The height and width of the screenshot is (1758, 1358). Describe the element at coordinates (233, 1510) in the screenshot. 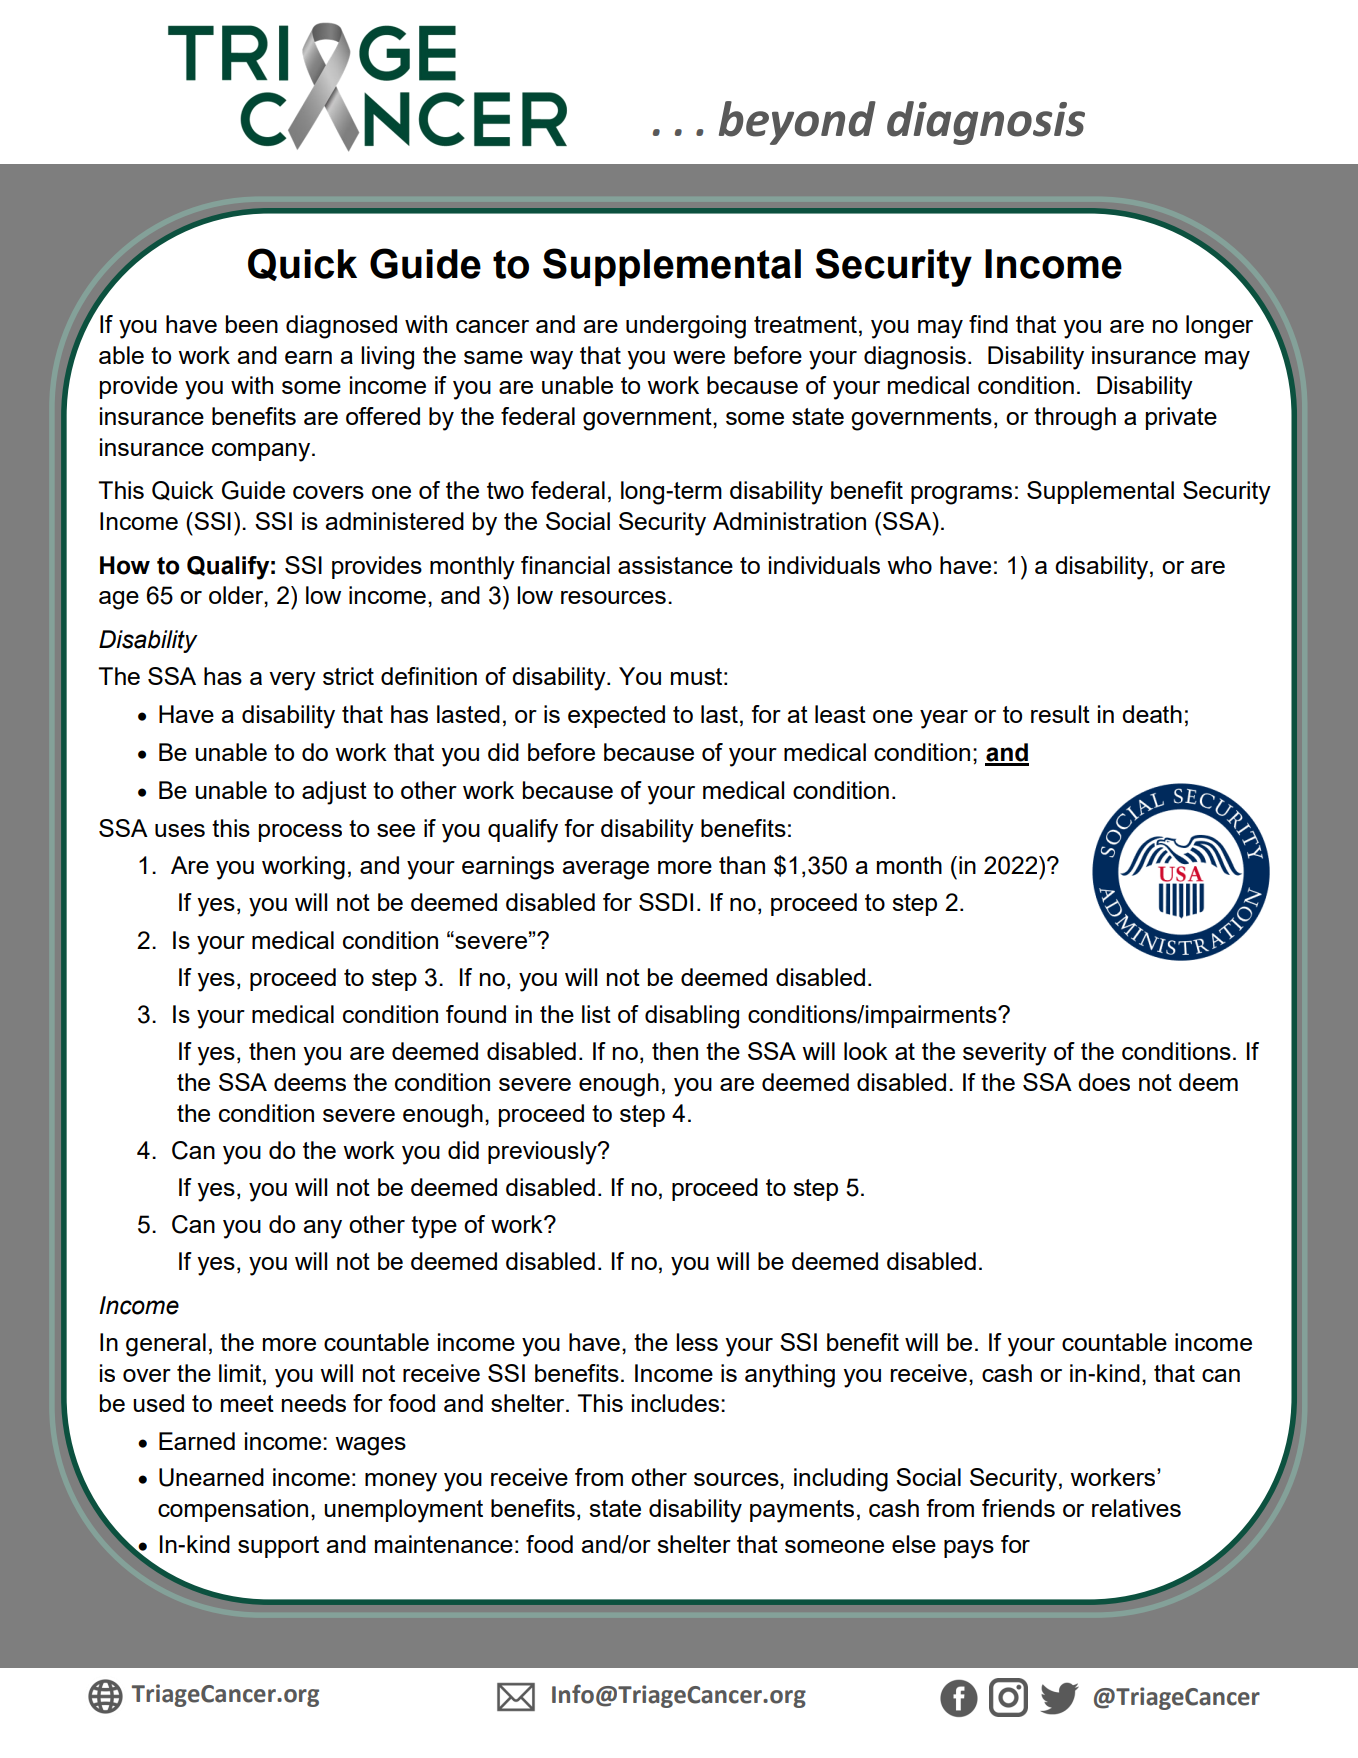

I see `compensation` at that location.
